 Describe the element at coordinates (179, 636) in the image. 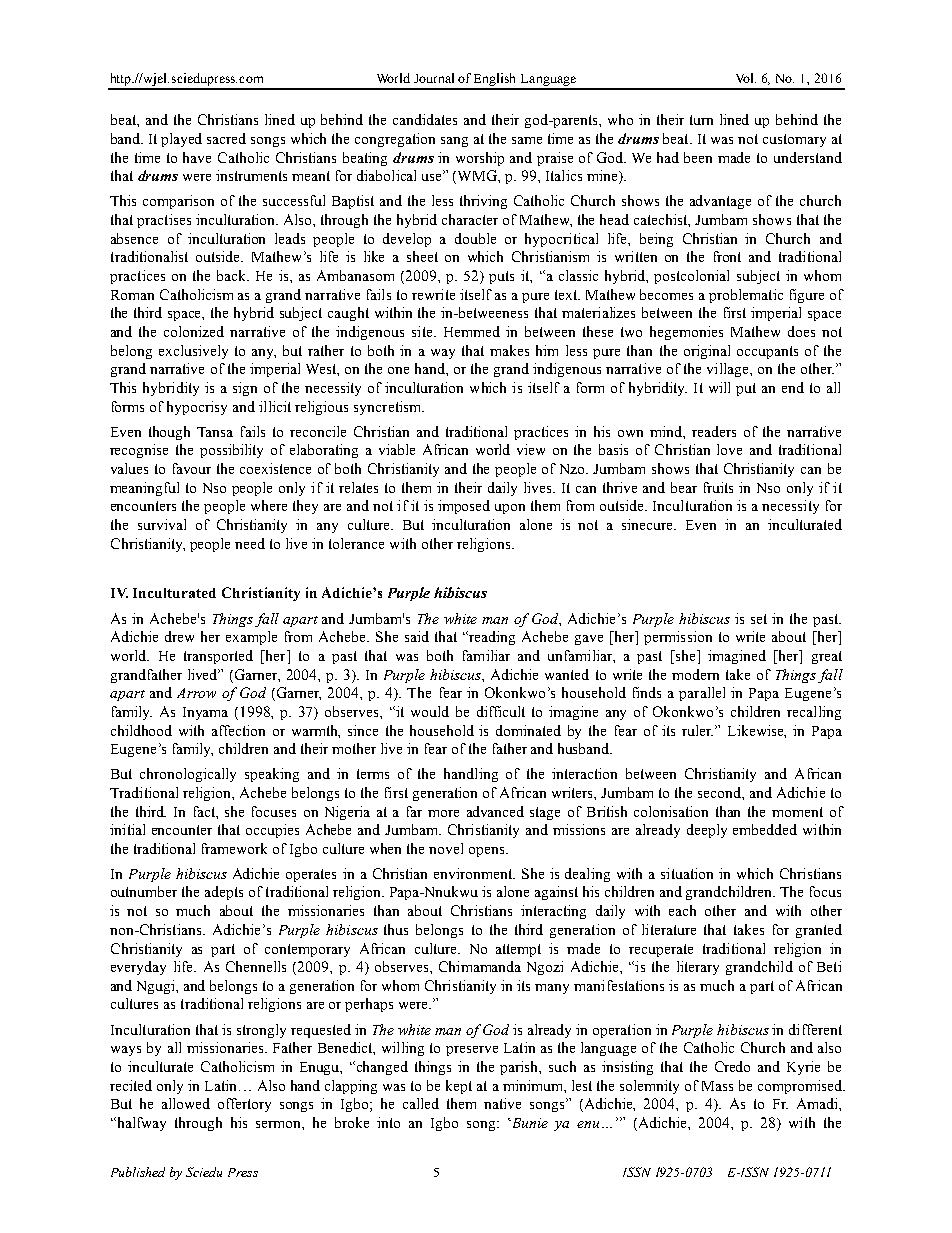

I see `drew` at that location.
